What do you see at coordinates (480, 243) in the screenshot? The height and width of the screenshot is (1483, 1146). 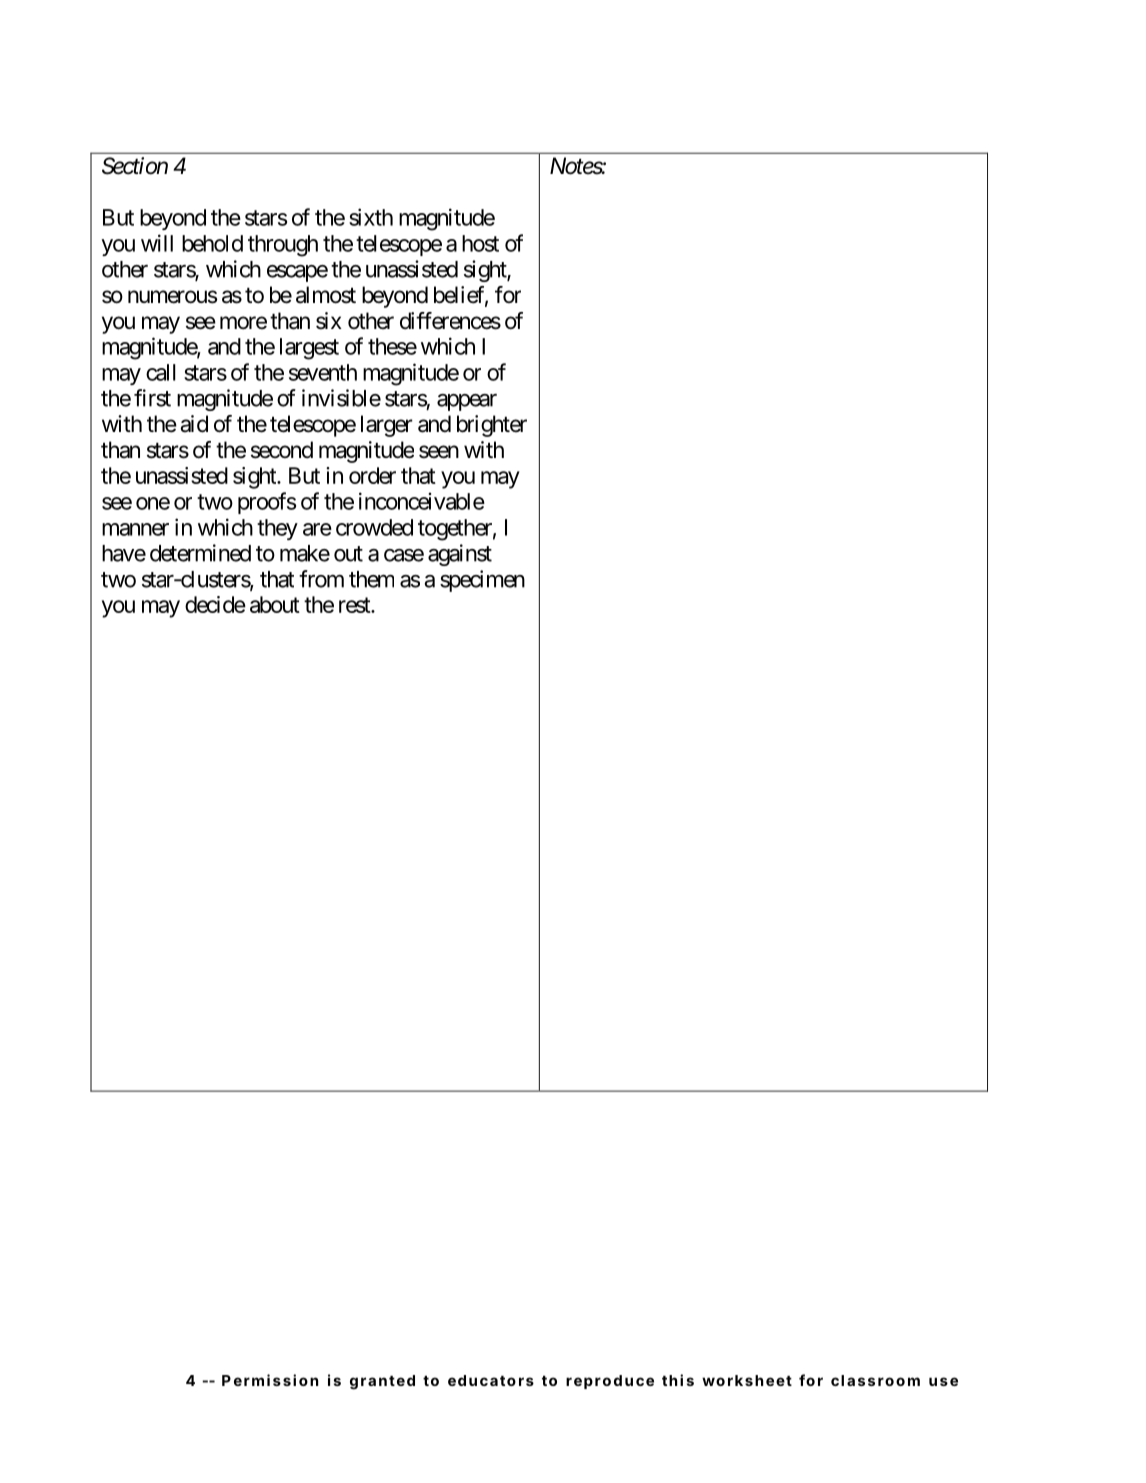 I see `host` at bounding box center [480, 243].
